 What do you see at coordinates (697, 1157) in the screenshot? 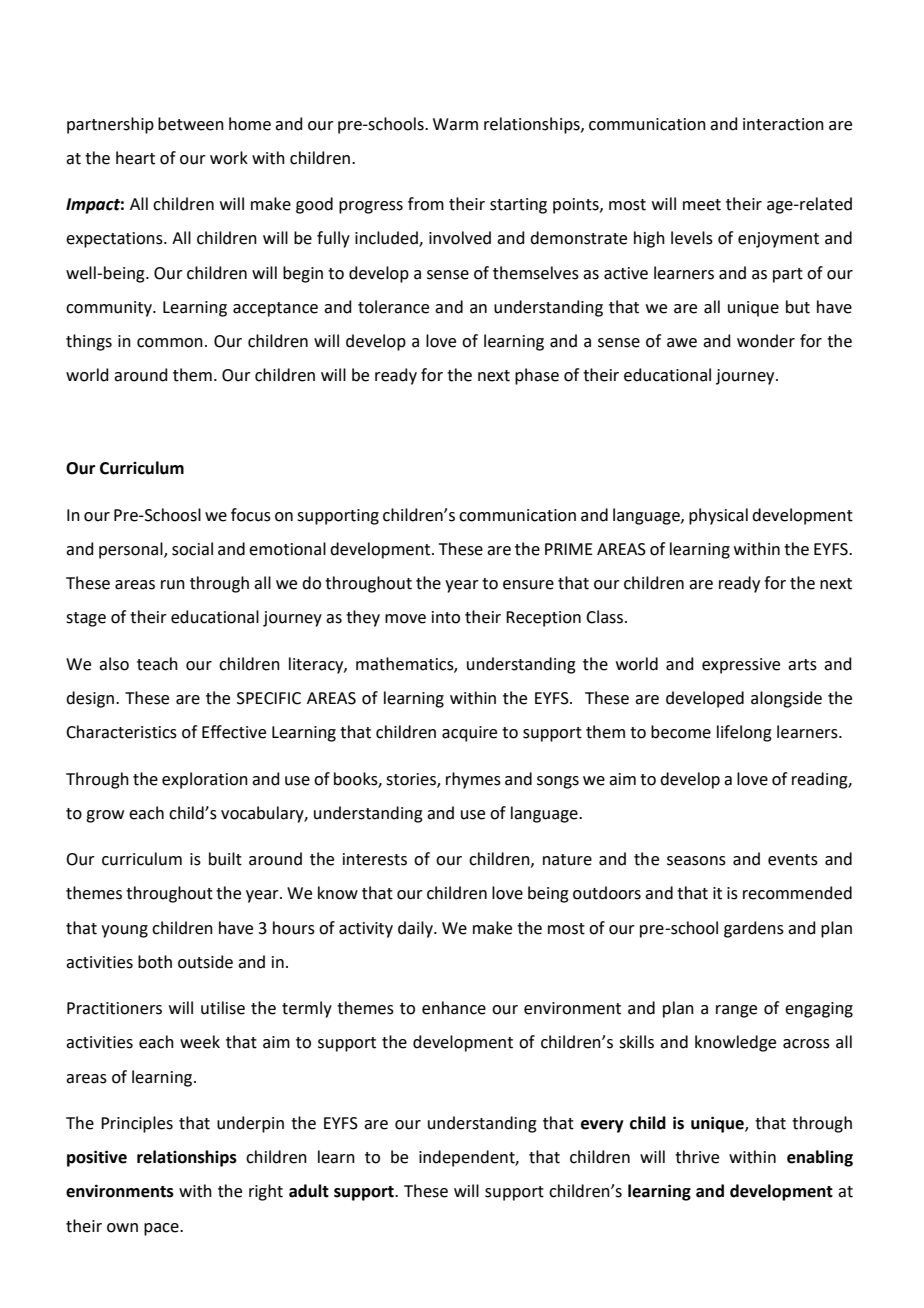
I see `thrive` at bounding box center [697, 1157].
